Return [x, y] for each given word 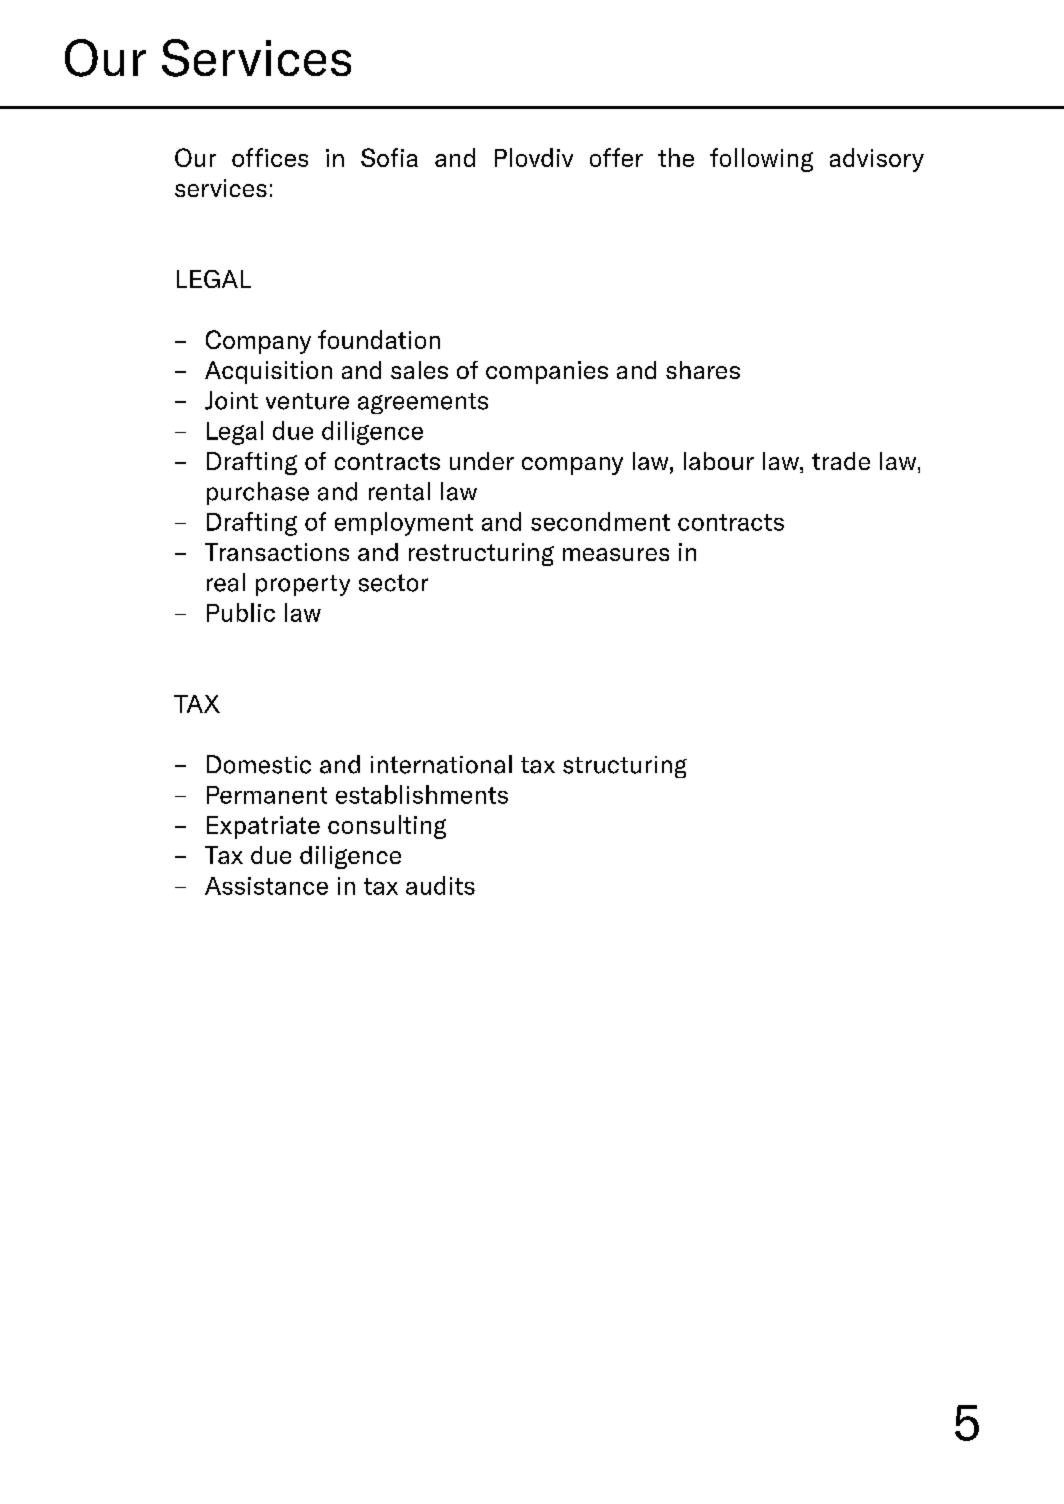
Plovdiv [534, 157]
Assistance [266, 886]
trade [841, 461]
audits [440, 885]
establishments [422, 794]
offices [270, 157]
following [761, 160]
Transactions [277, 552]
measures [616, 554]
